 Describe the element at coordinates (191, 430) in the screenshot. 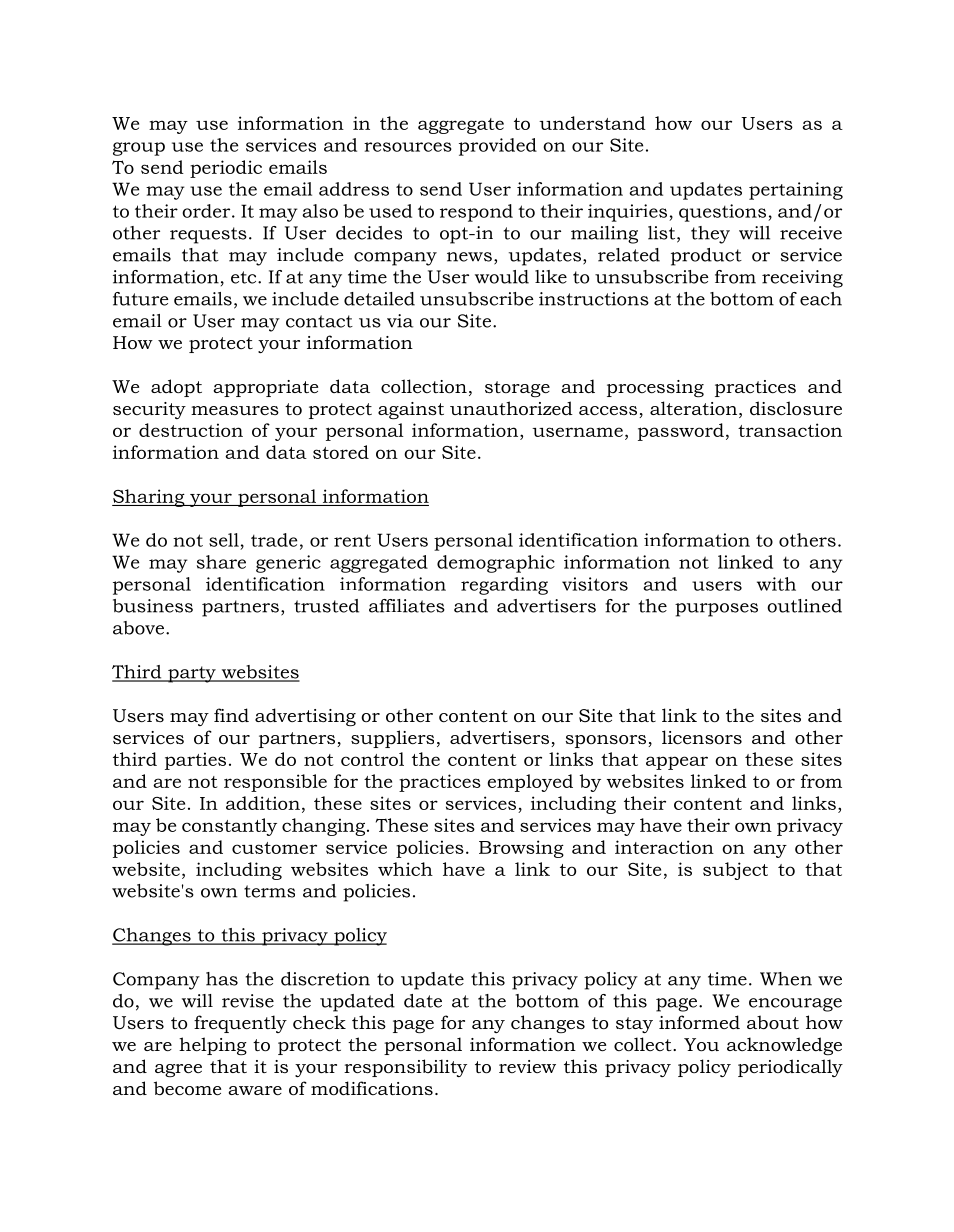

I see `destruction` at that location.
